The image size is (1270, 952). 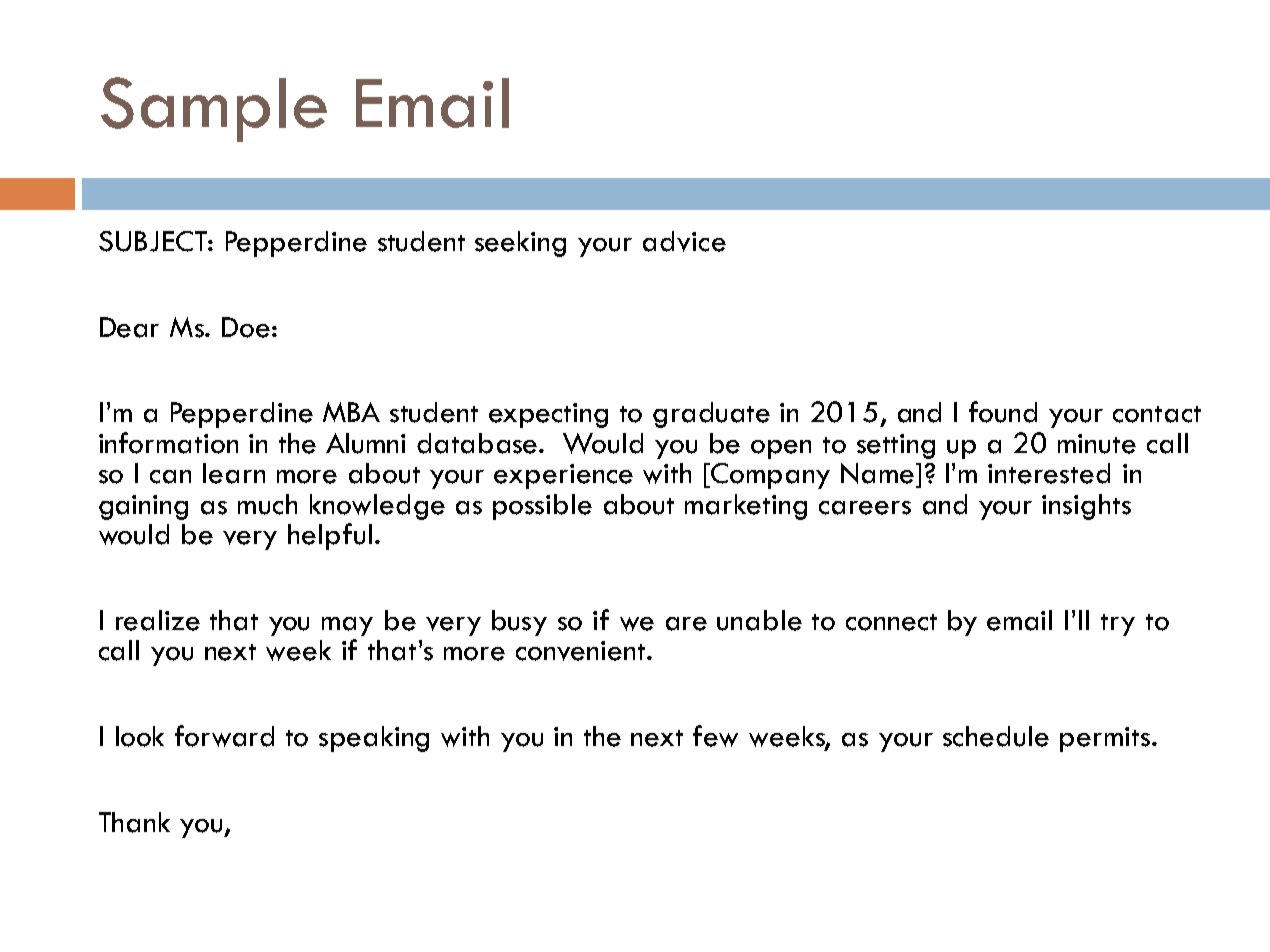 I want to click on interested, so click(x=1049, y=473).
